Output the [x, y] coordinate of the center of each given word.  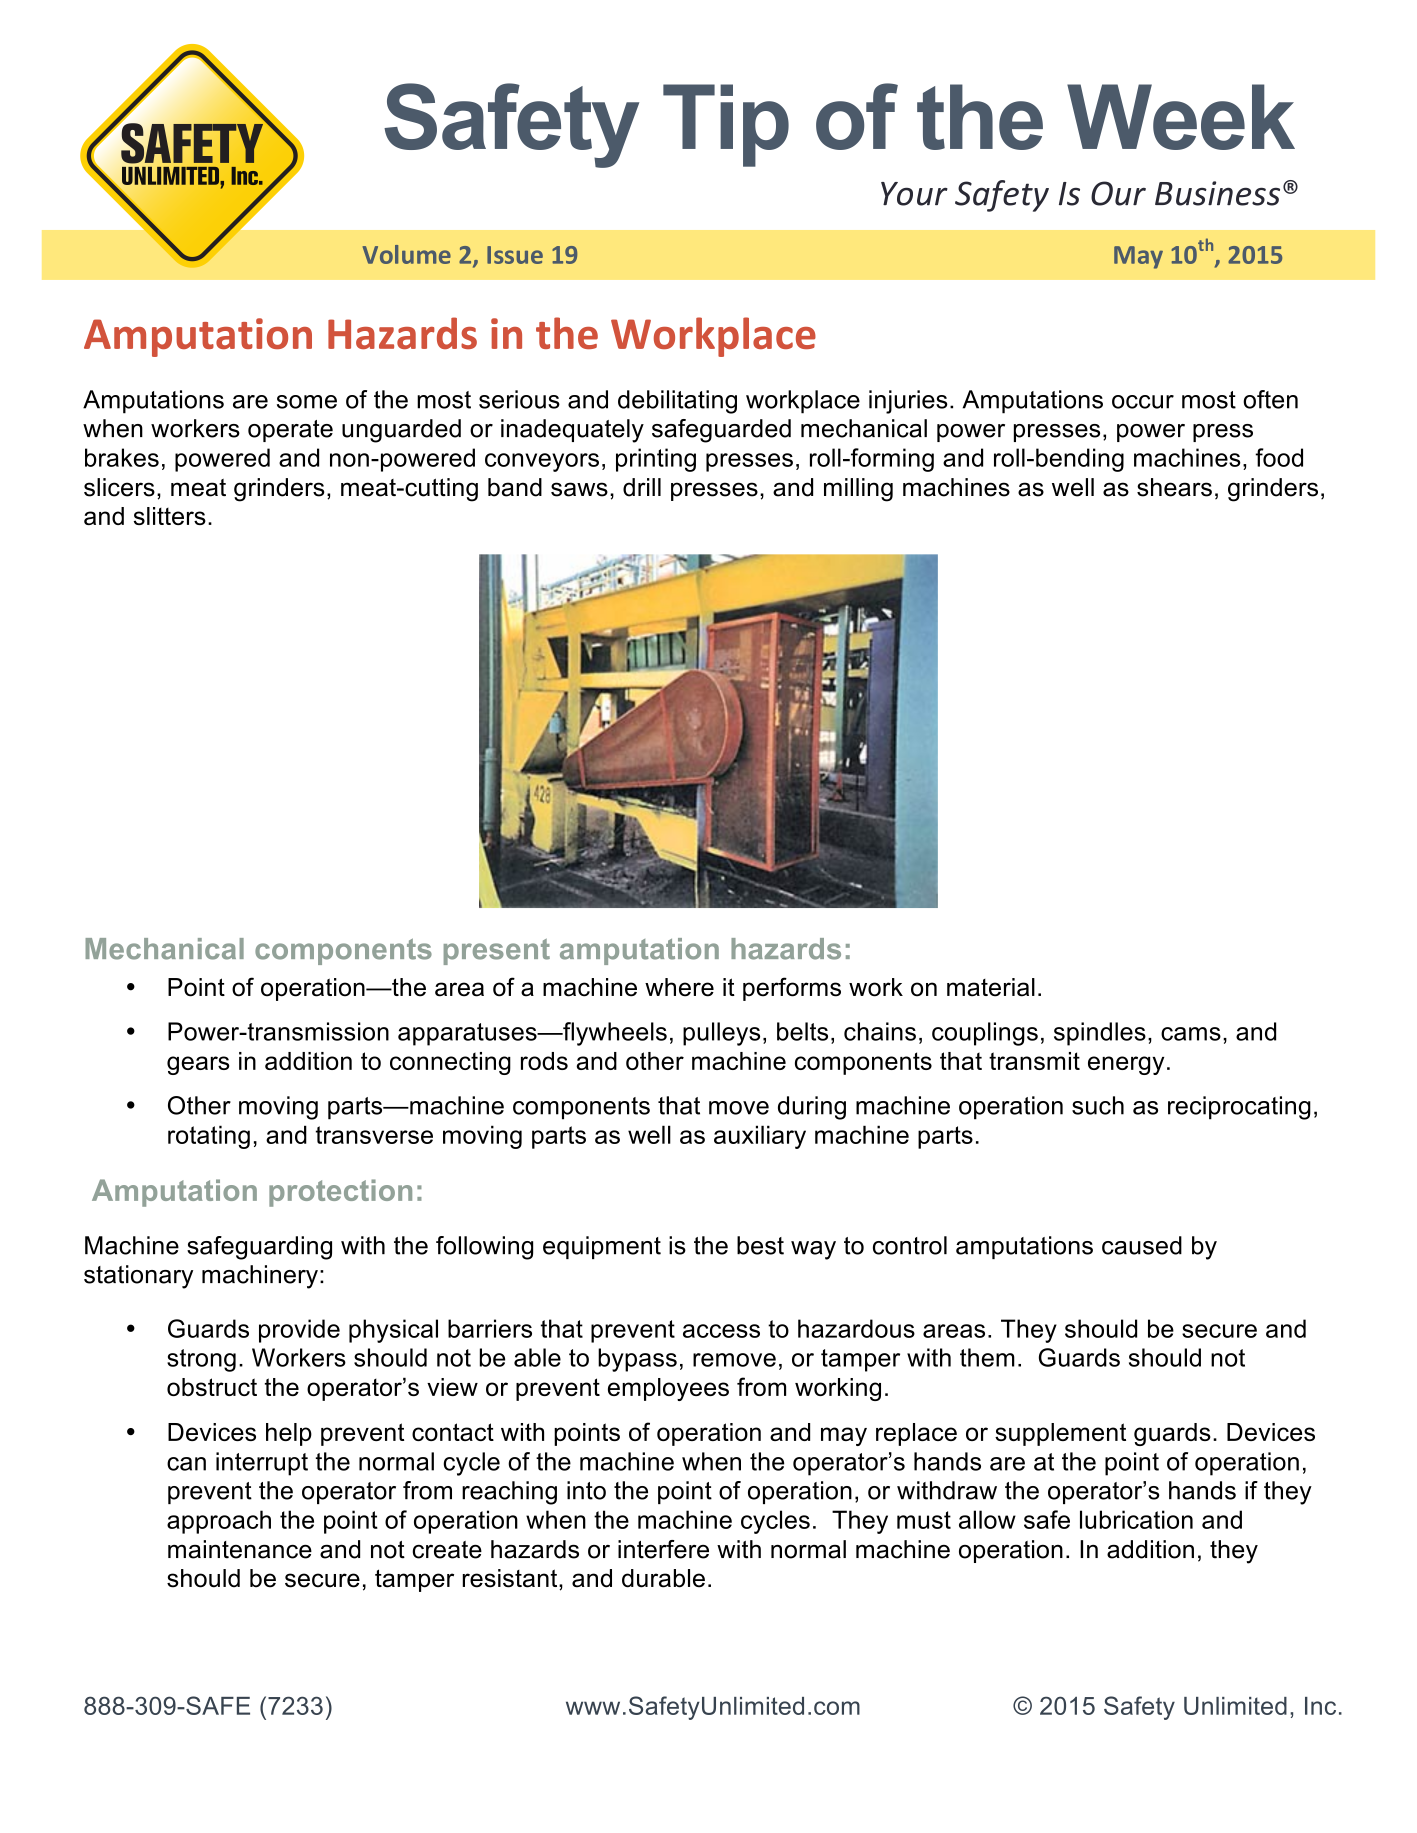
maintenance [240, 1549]
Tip [726, 125]
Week [1181, 117]
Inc [1320, 1706]
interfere [663, 1549]
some [307, 402]
